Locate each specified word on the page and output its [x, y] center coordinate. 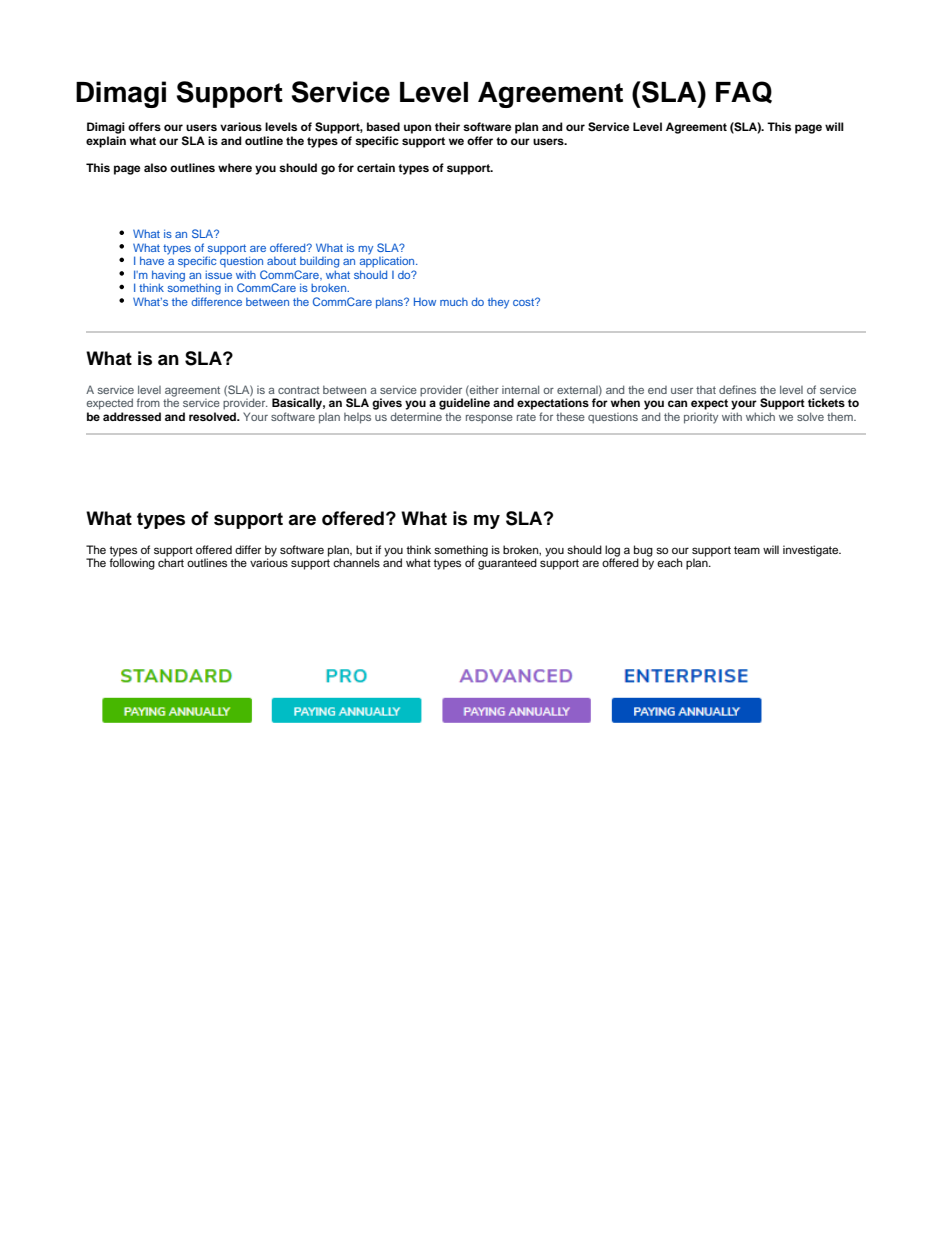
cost [525, 302]
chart [171, 561]
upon [417, 129]
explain [106, 142]
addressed [132, 416]
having [167, 277]
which [760, 416]
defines [737, 389]
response [489, 419]
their [447, 126]
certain [376, 167]
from [148, 402]
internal [520, 389]
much [454, 302]
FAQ [744, 92]
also [155, 167]
